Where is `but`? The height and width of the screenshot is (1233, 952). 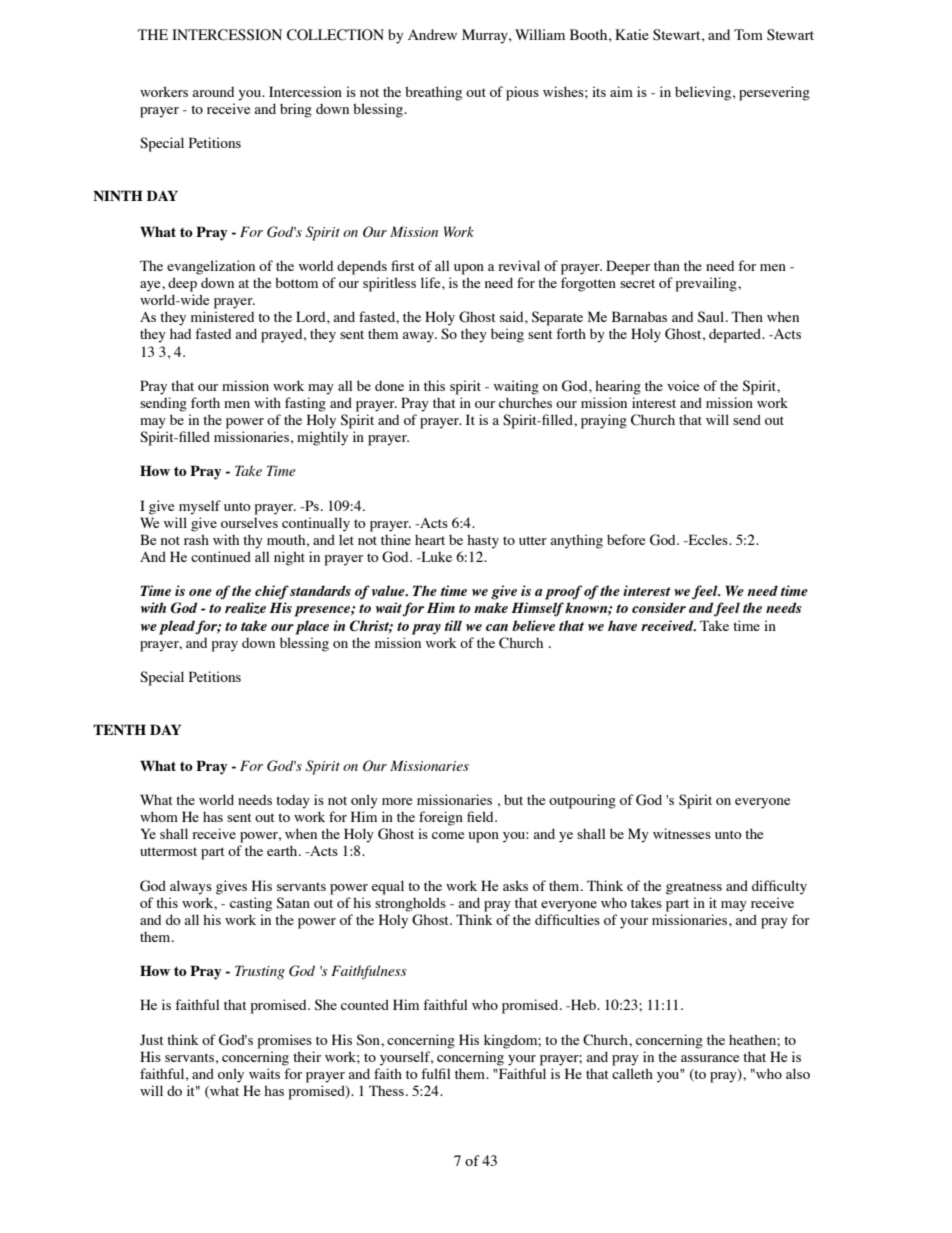
but is located at coordinates (513, 800).
